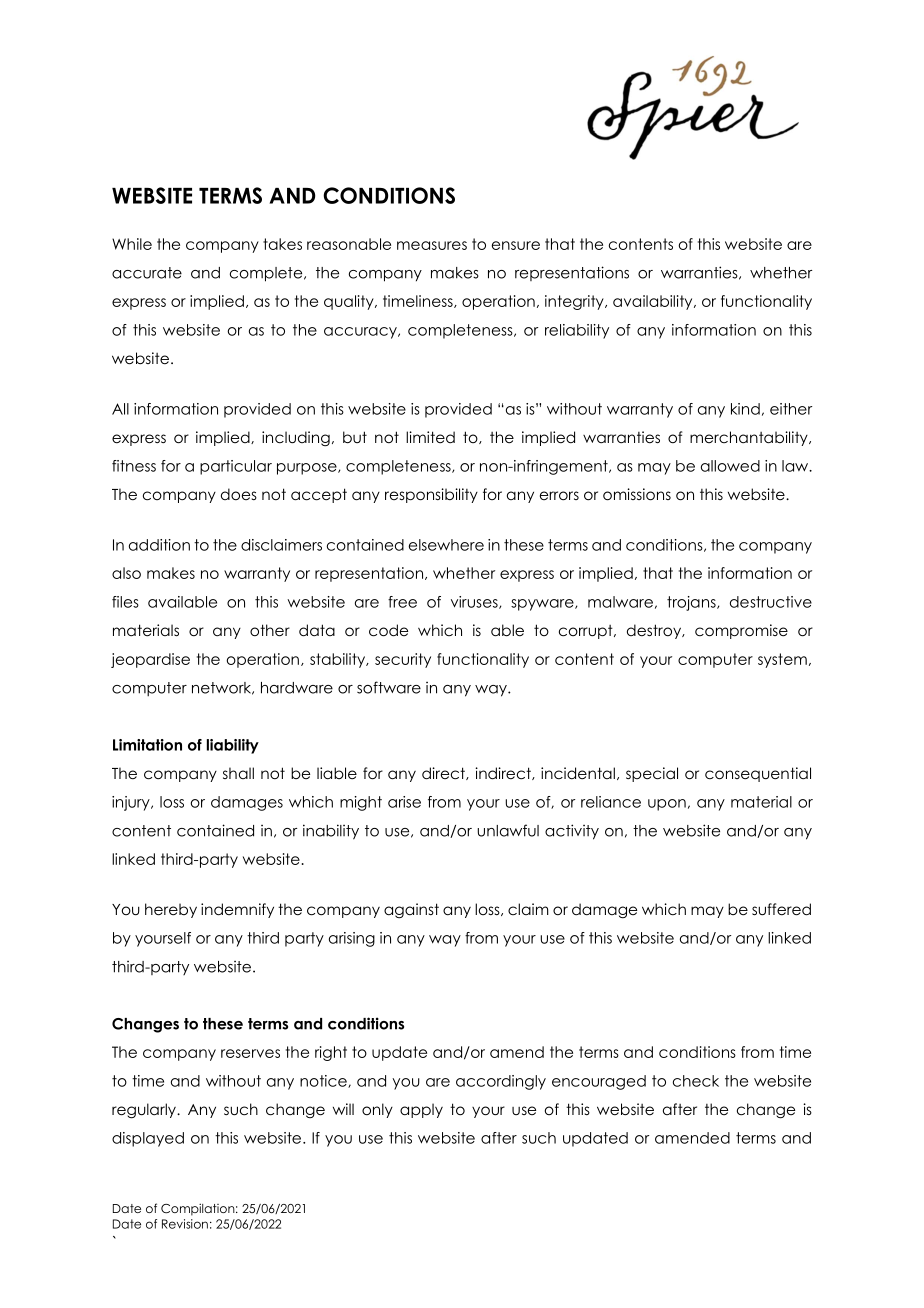 The width and height of the screenshot is (924, 1308). What do you see at coordinates (696, 1081) in the screenshot?
I see `check` at bounding box center [696, 1081].
